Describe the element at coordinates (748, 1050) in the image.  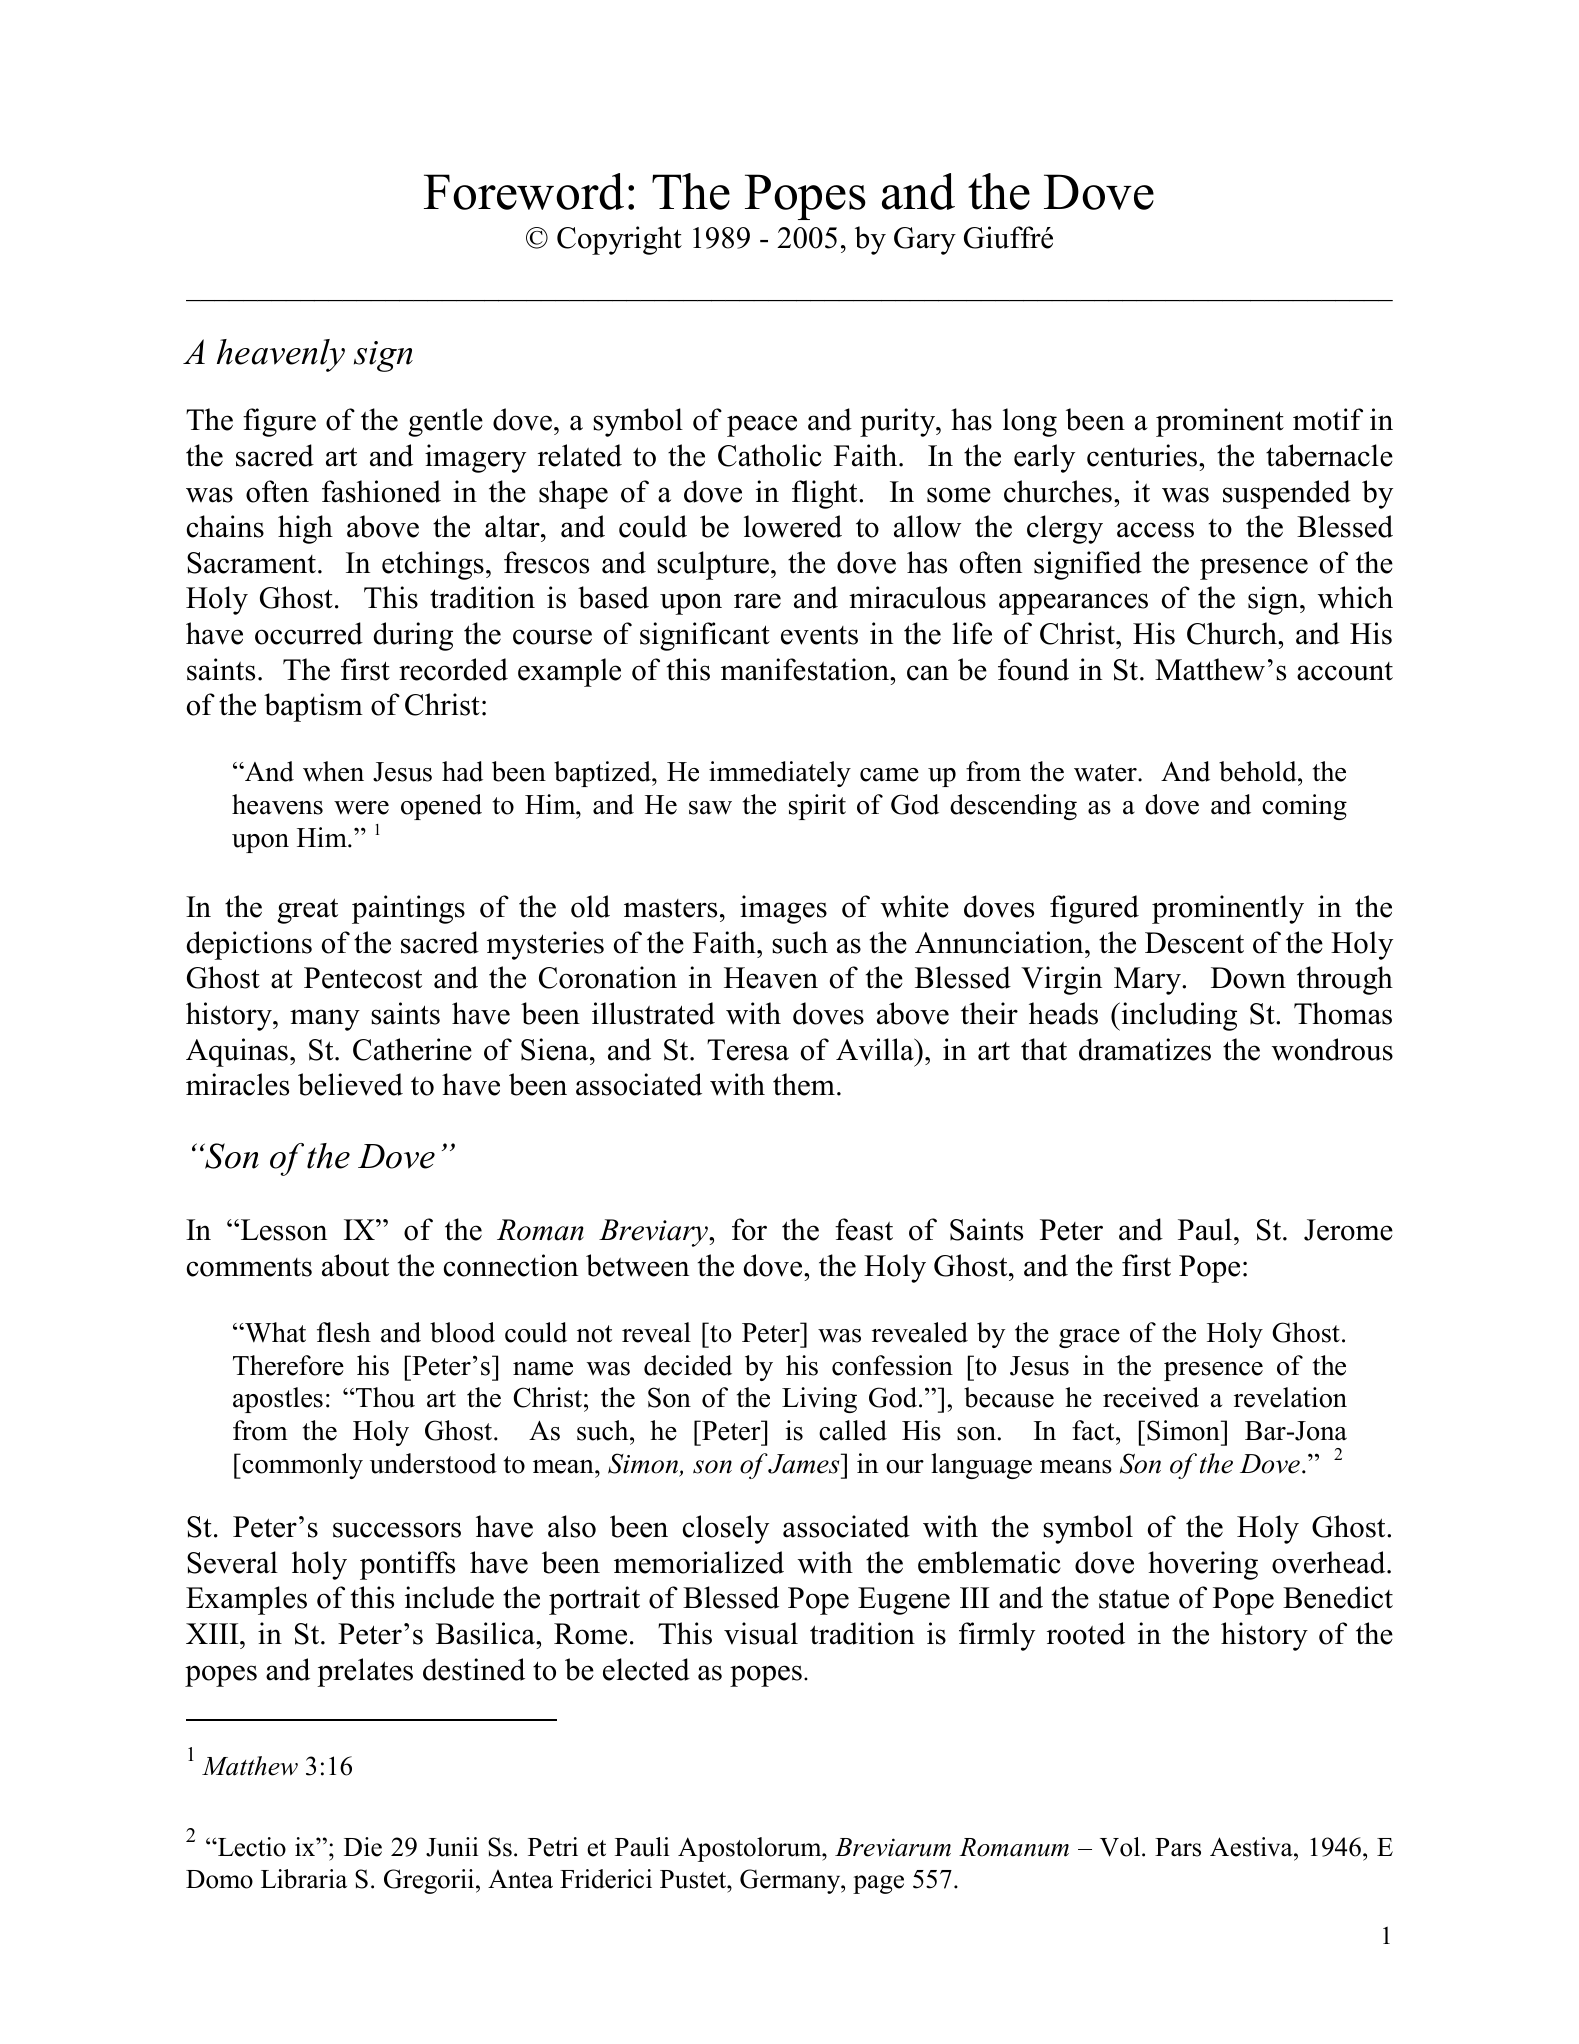
I see `Teresa` at that location.
